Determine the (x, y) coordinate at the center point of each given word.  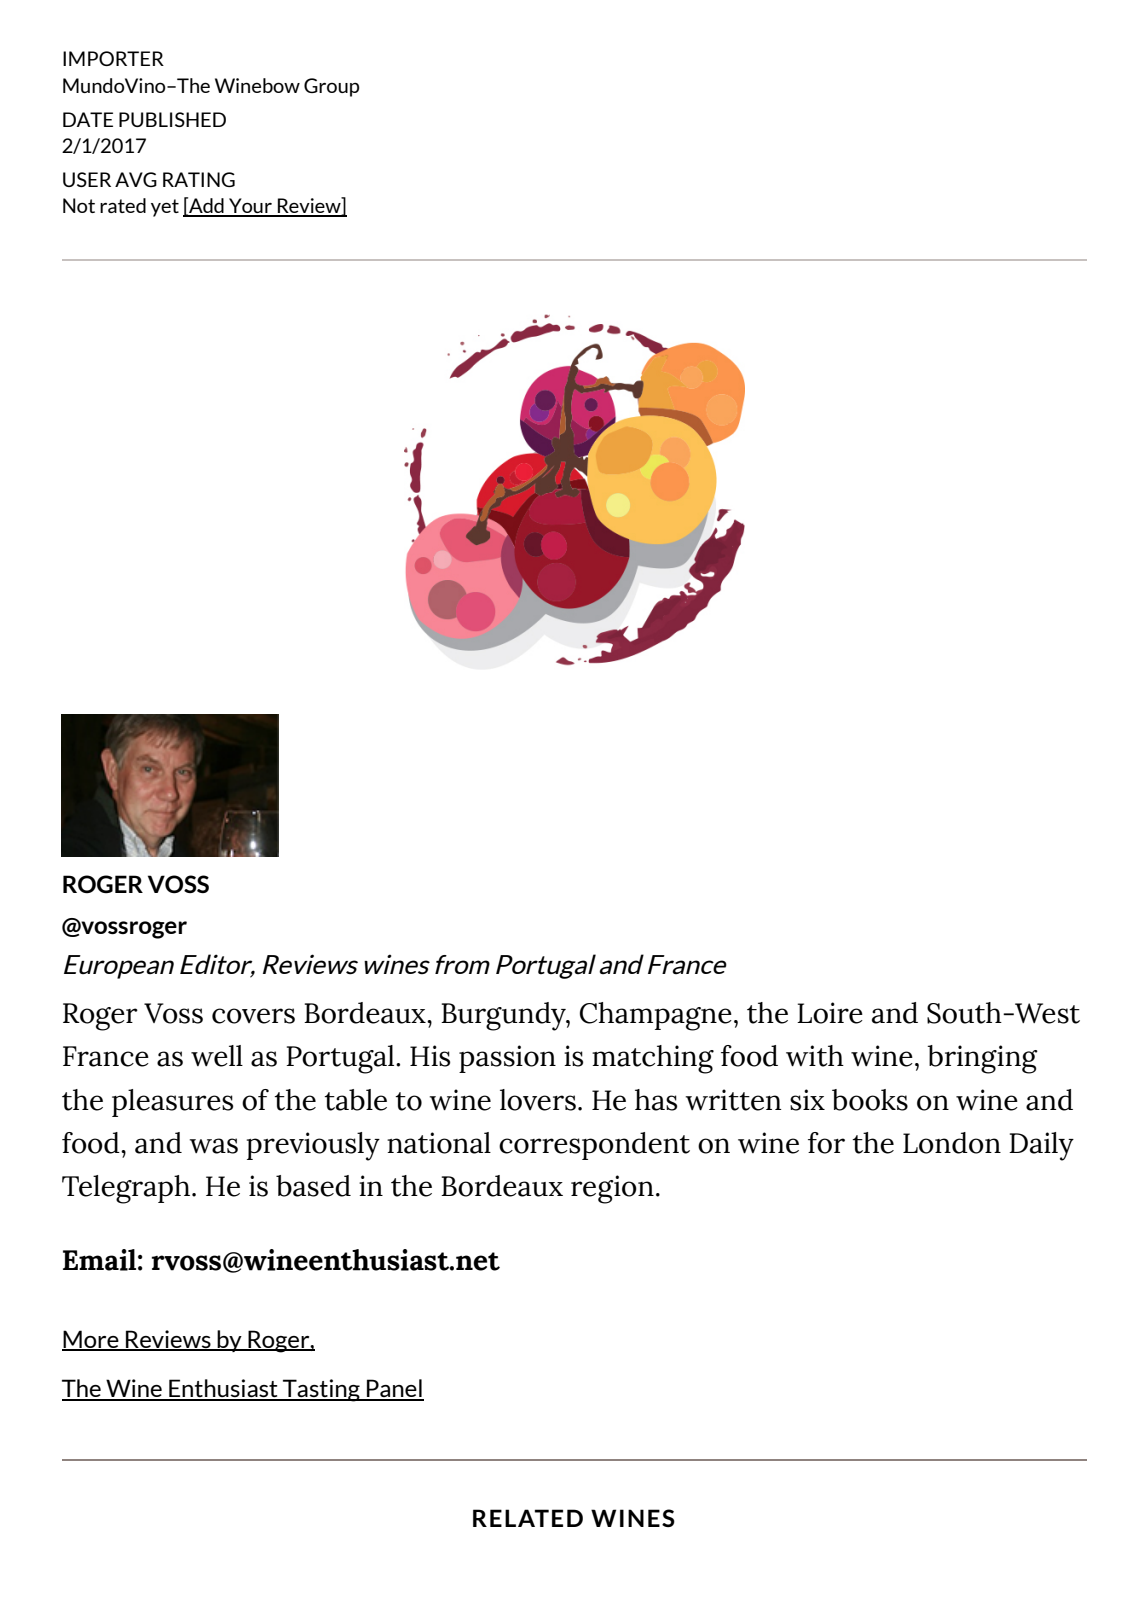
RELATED (528, 1518)
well (217, 1056)
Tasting (321, 1390)
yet (165, 208)
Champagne (656, 1016)
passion (507, 1059)
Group (332, 87)
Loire (830, 1013)
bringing (982, 1059)
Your (250, 207)
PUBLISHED (172, 119)
